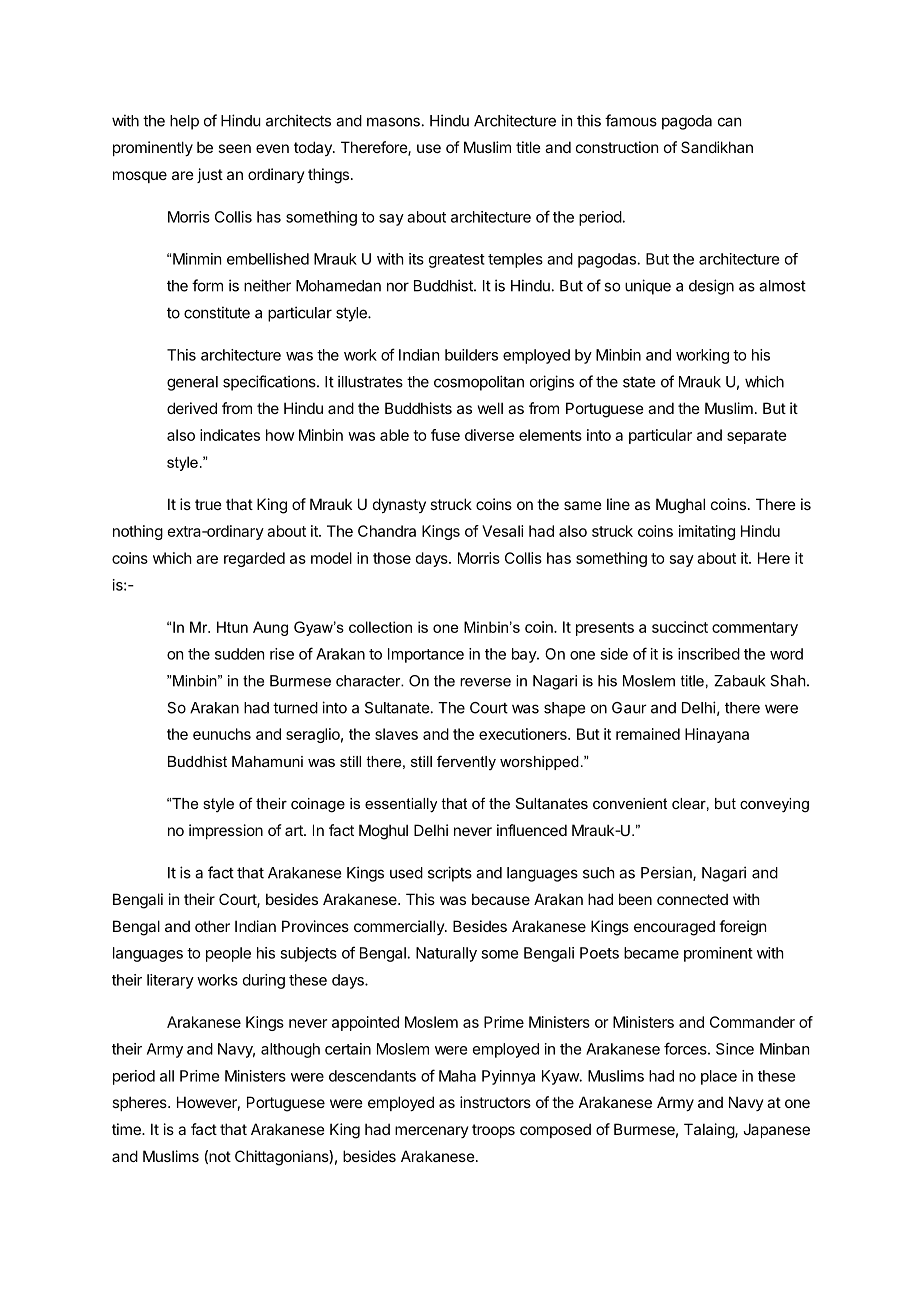  What do you see at coordinates (234, 148) in the image?
I see `seen` at bounding box center [234, 148].
